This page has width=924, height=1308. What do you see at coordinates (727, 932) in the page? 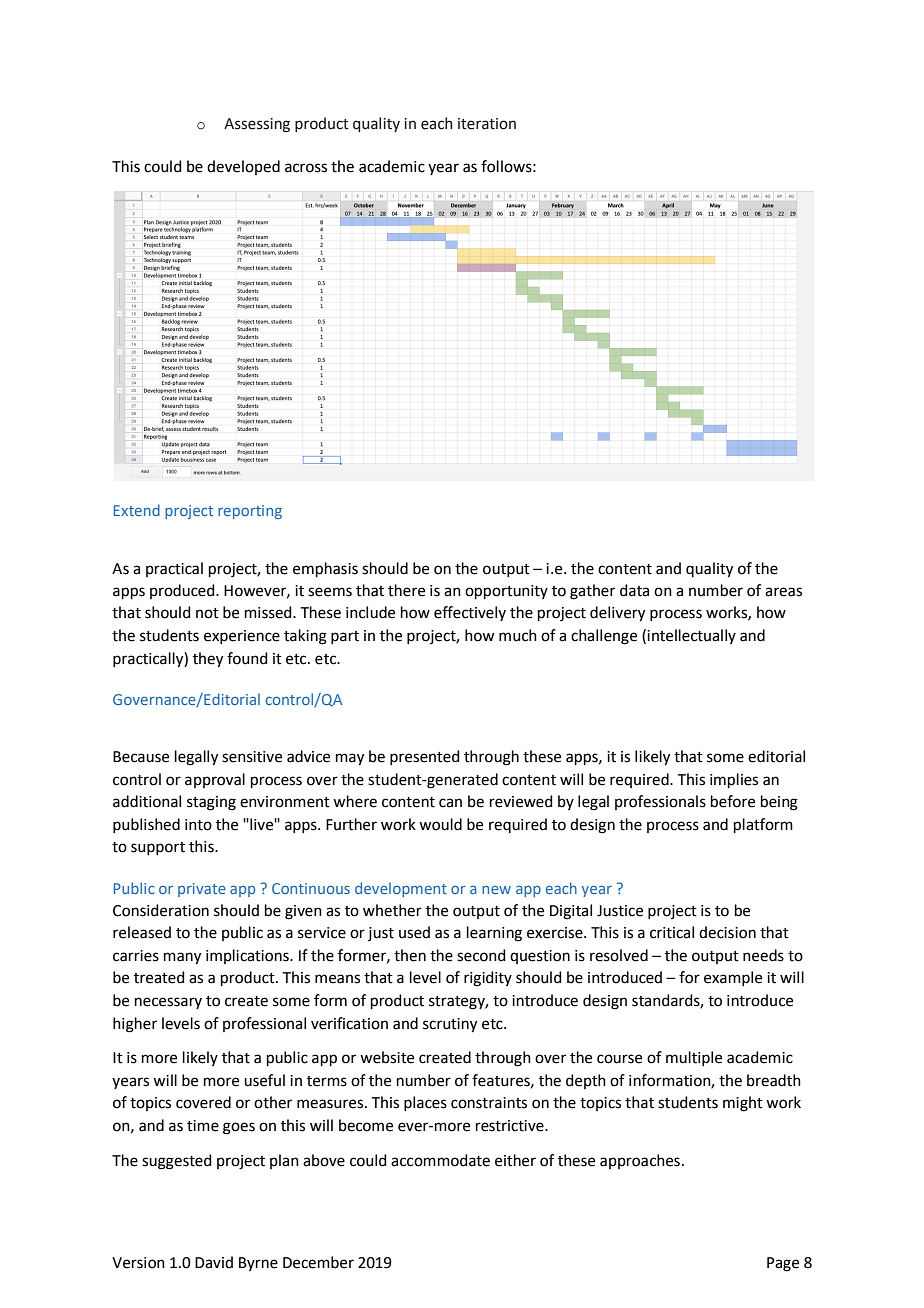
I see `decision` at bounding box center [727, 932].
